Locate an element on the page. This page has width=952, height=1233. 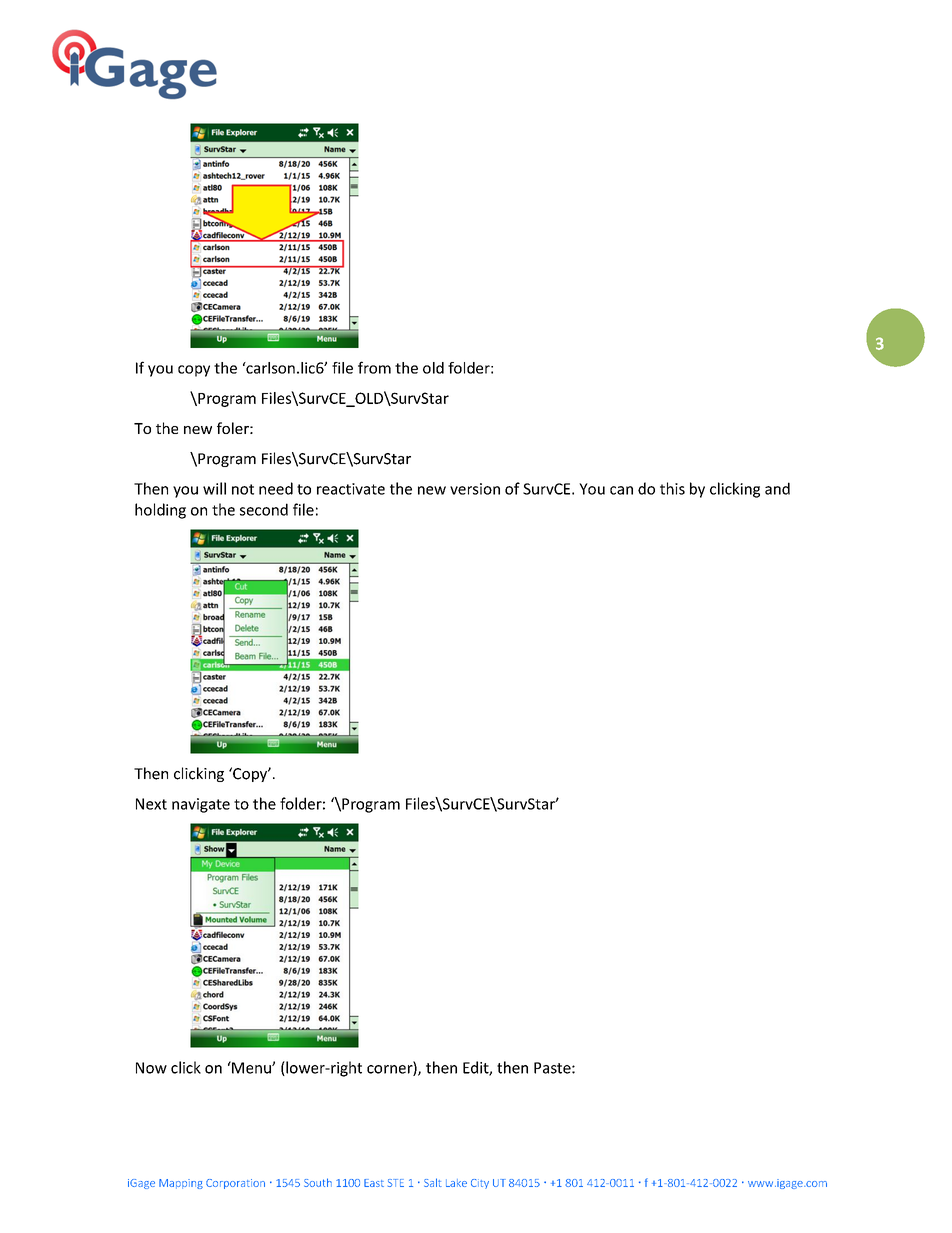
Next is located at coordinates (151, 804).
